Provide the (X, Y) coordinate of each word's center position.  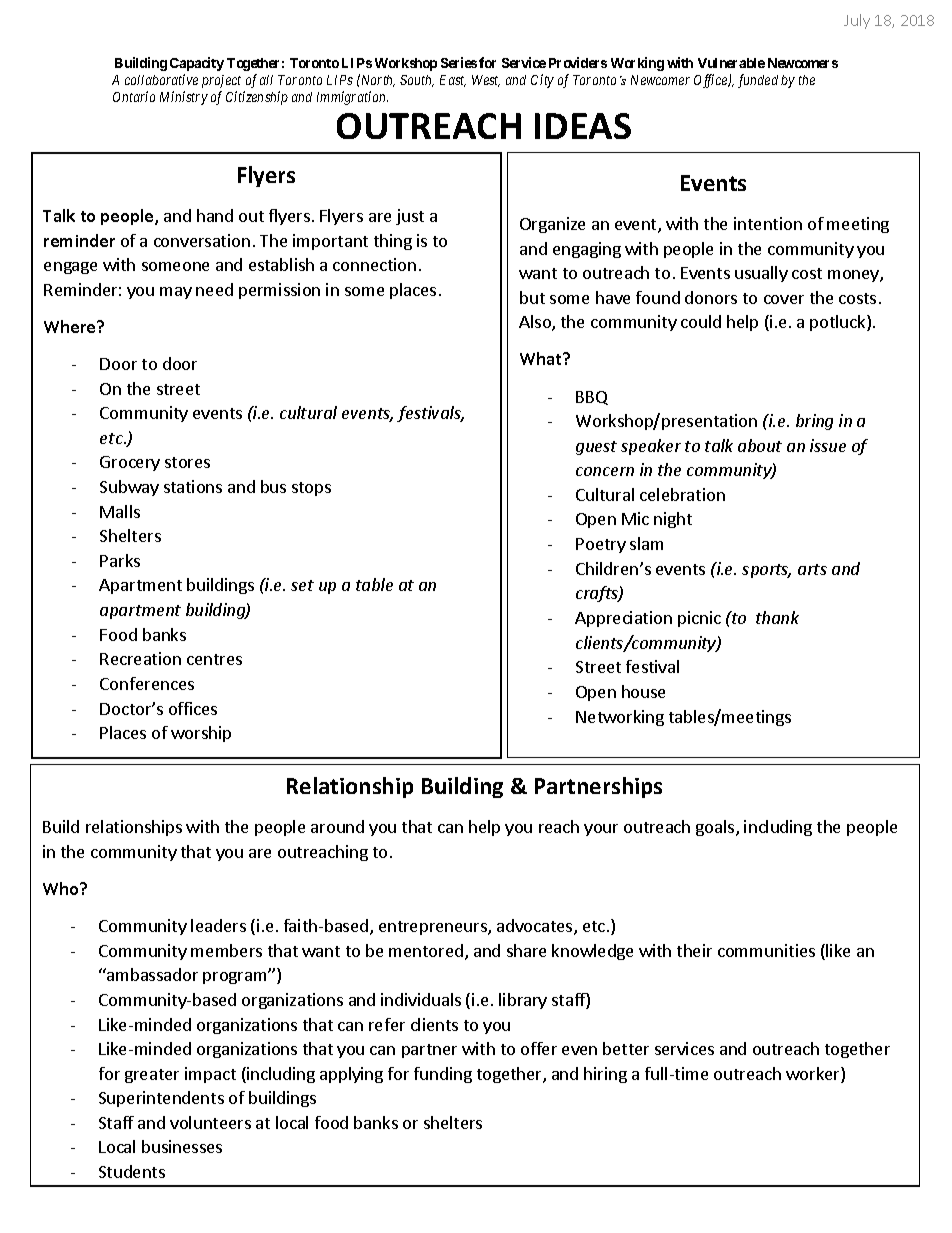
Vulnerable (731, 63)
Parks (120, 560)
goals (716, 828)
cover (784, 299)
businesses (182, 1146)
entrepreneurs (434, 928)
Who (62, 888)
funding (443, 1075)
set (302, 585)
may (176, 293)
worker (814, 1075)
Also (536, 323)
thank (777, 617)
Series (459, 62)
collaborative (161, 79)
